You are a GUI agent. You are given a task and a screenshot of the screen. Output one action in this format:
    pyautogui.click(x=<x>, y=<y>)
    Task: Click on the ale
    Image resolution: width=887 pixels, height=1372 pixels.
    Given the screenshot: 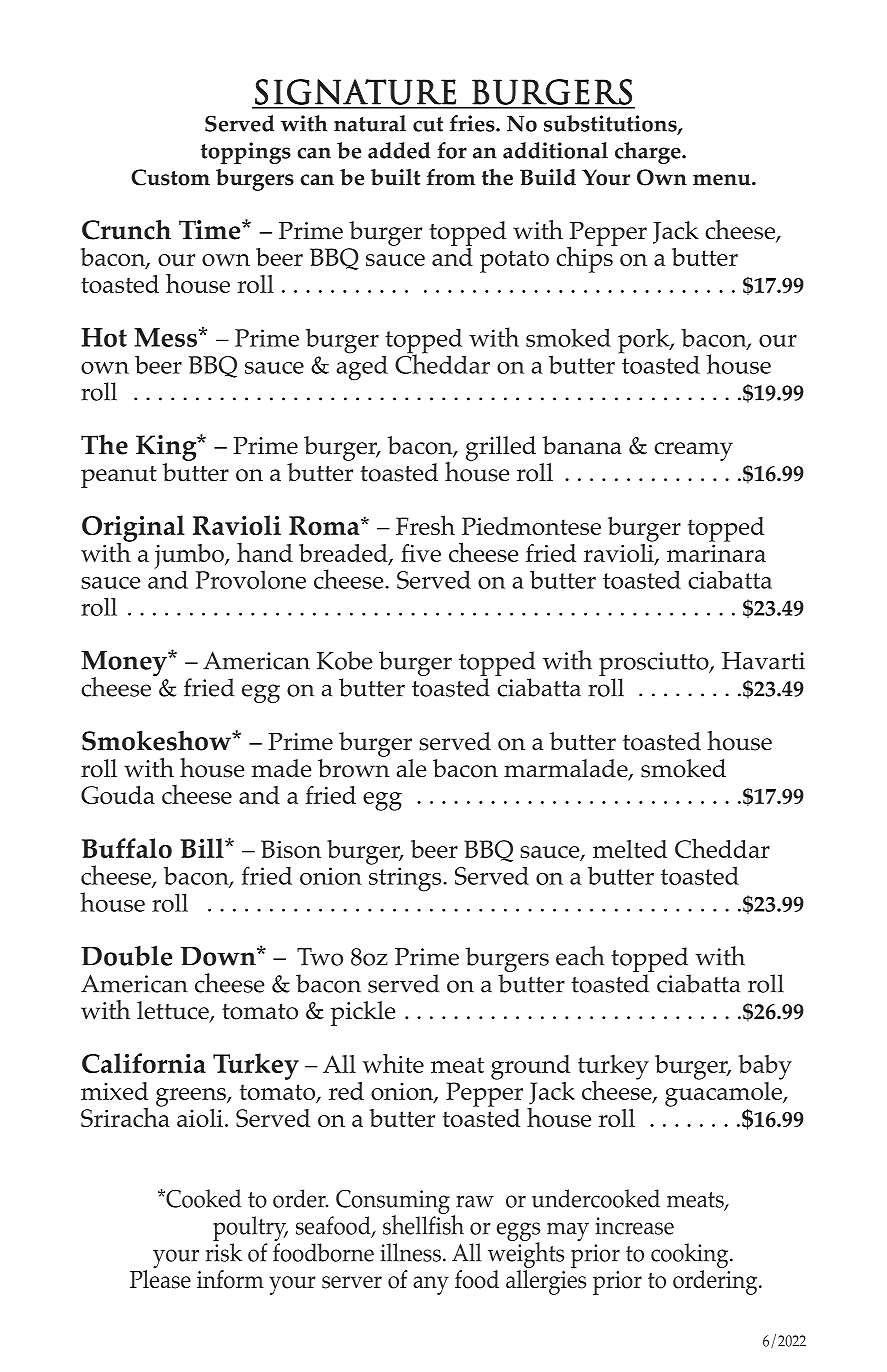 What is the action you would take?
    pyautogui.click(x=411, y=768)
